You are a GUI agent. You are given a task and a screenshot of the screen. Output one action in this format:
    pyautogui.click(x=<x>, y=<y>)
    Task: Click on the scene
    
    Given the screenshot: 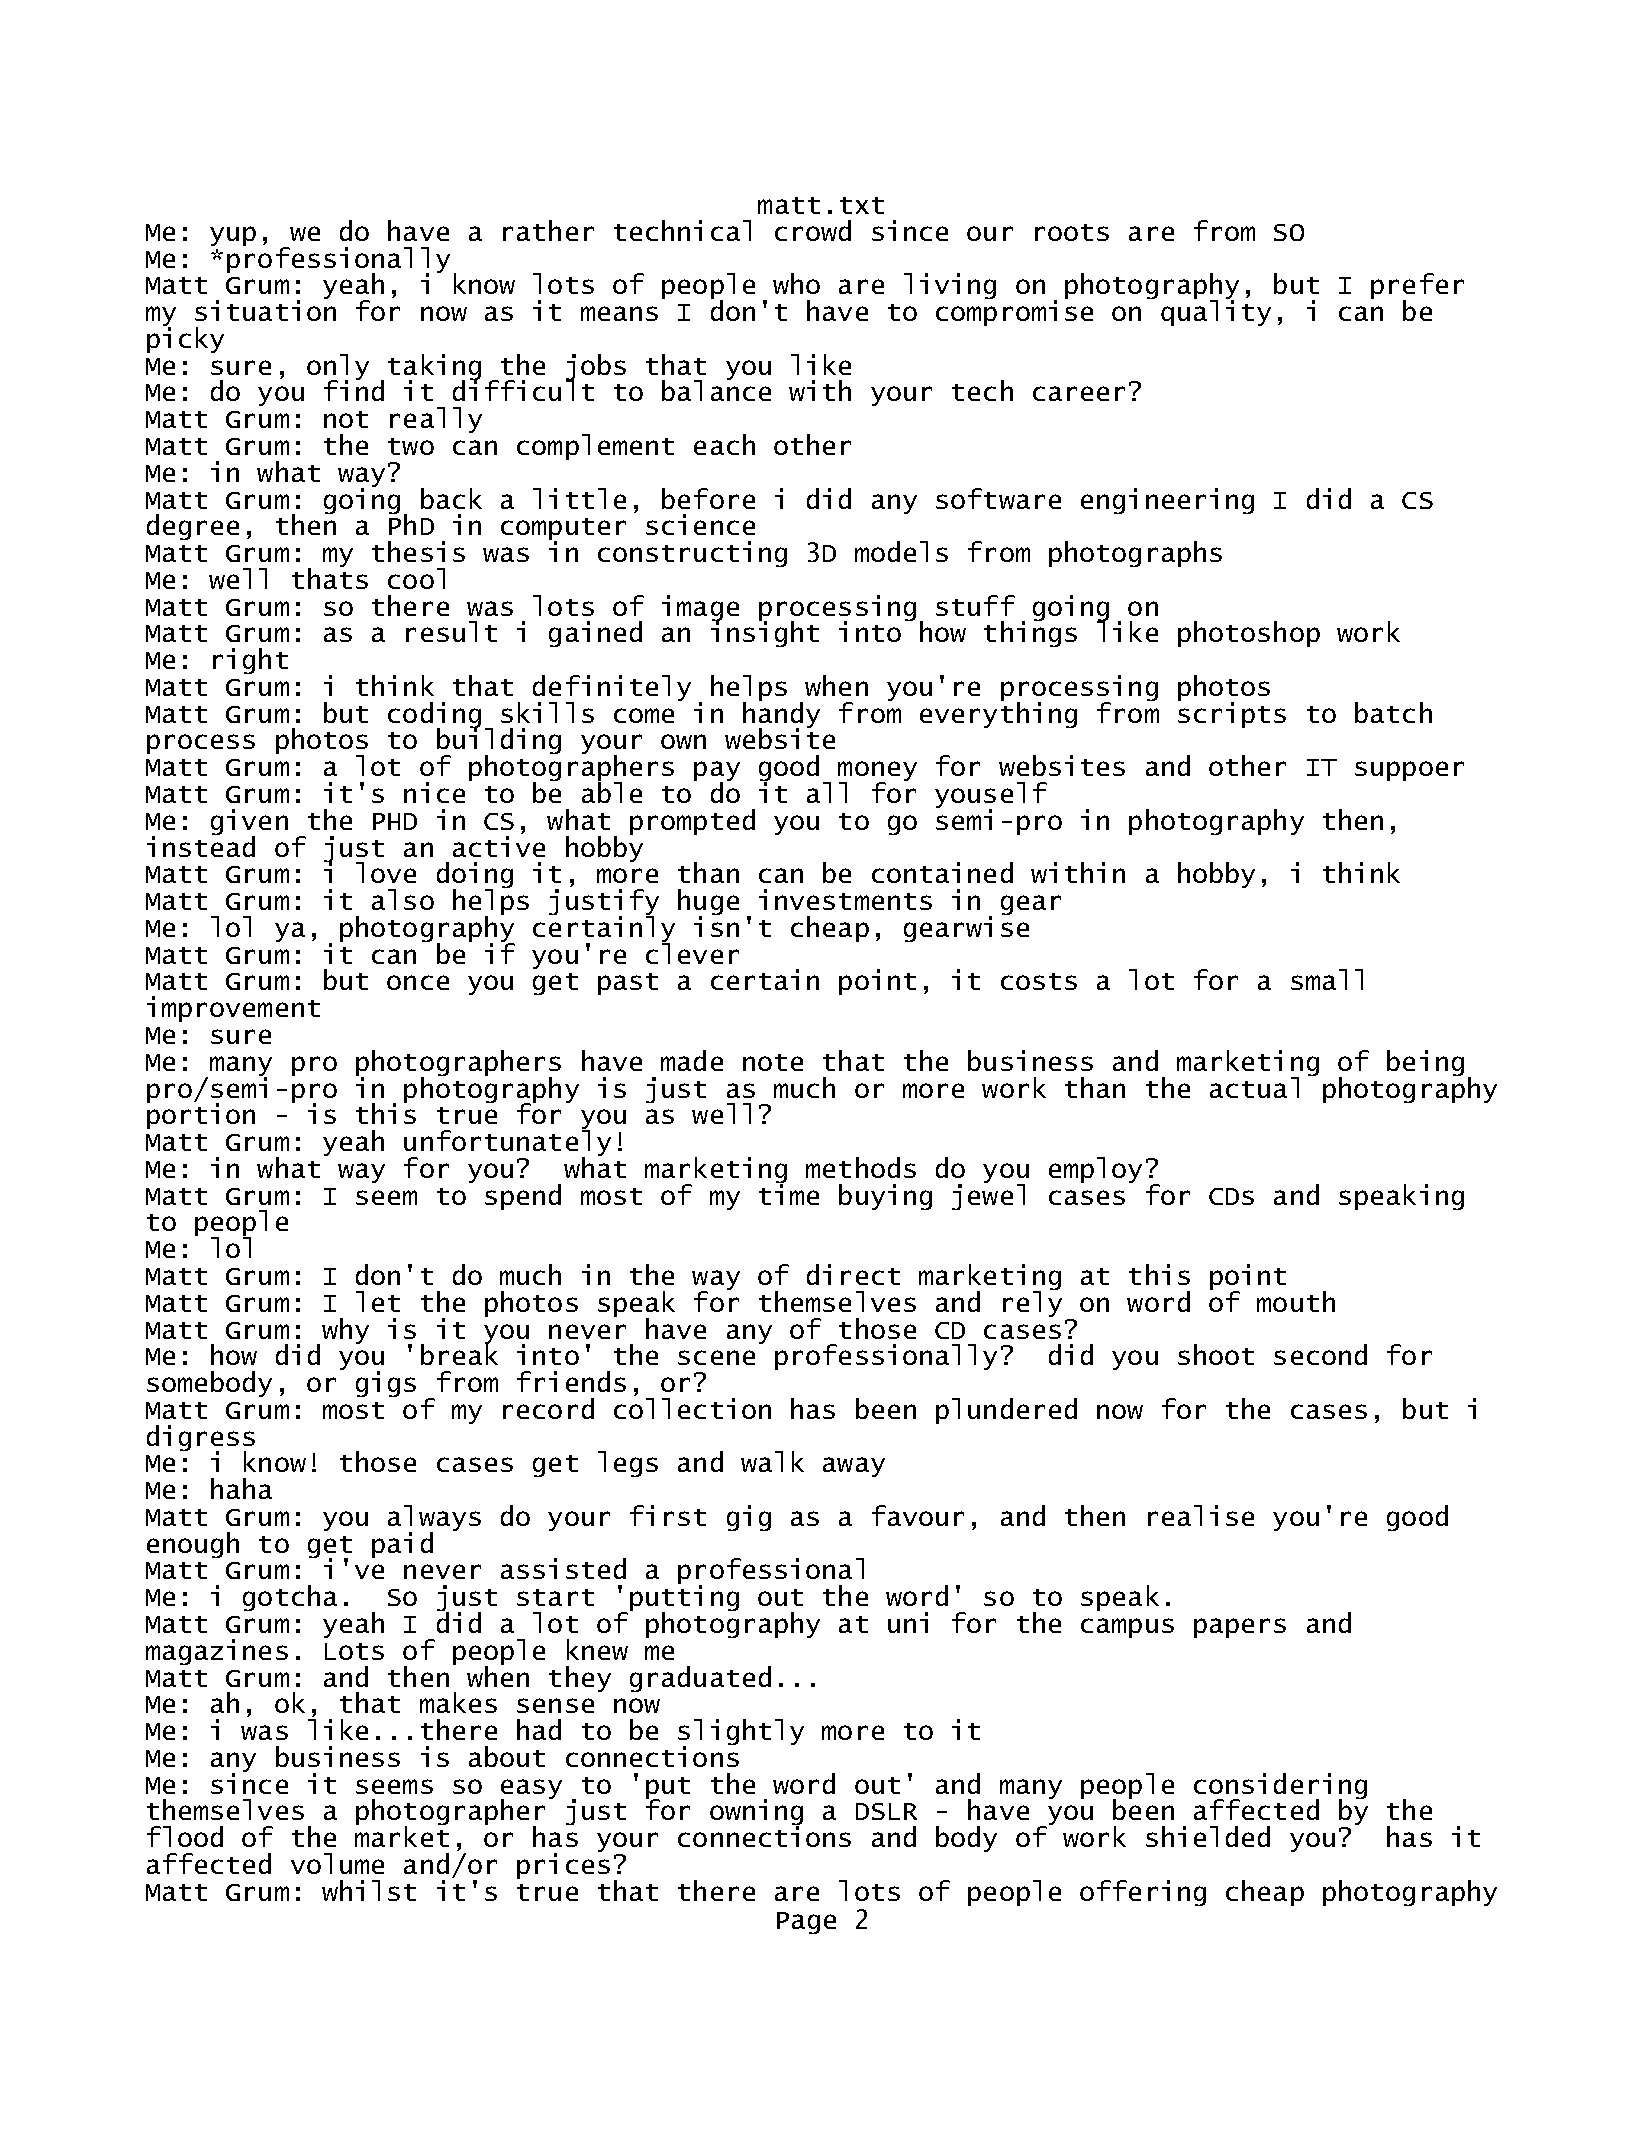 What is the action you would take?
    pyautogui.click(x=716, y=1357)
